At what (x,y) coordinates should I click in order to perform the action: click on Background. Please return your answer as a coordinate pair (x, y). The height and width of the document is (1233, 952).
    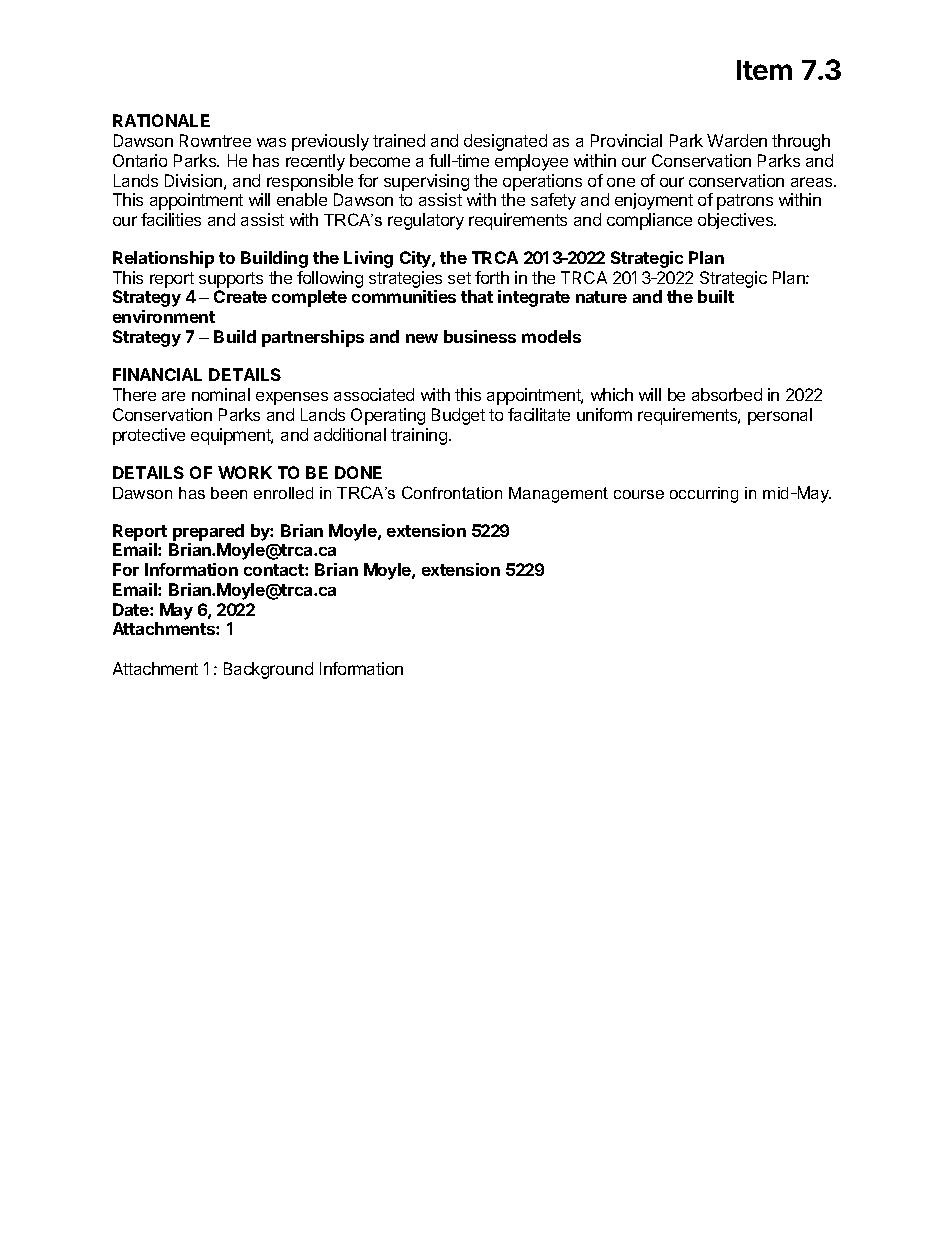
    Looking at the image, I should click on (268, 670).
